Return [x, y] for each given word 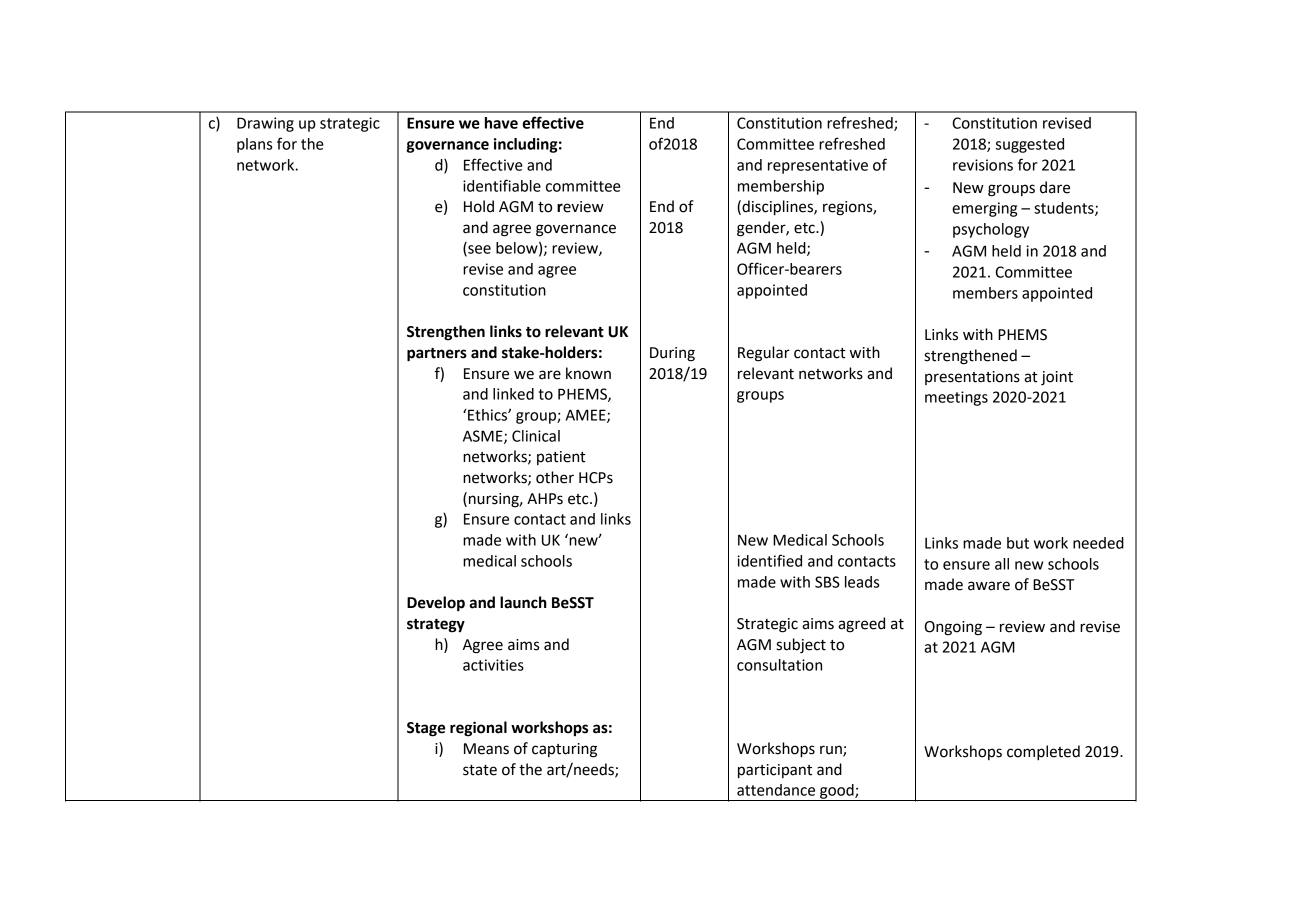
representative [818, 166]
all [1002, 564]
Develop [436, 604]
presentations [972, 378]
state [480, 770]
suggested [1030, 145]
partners [437, 355]
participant [775, 771]
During [672, 354]
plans [254, 145]
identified [769, 560]
